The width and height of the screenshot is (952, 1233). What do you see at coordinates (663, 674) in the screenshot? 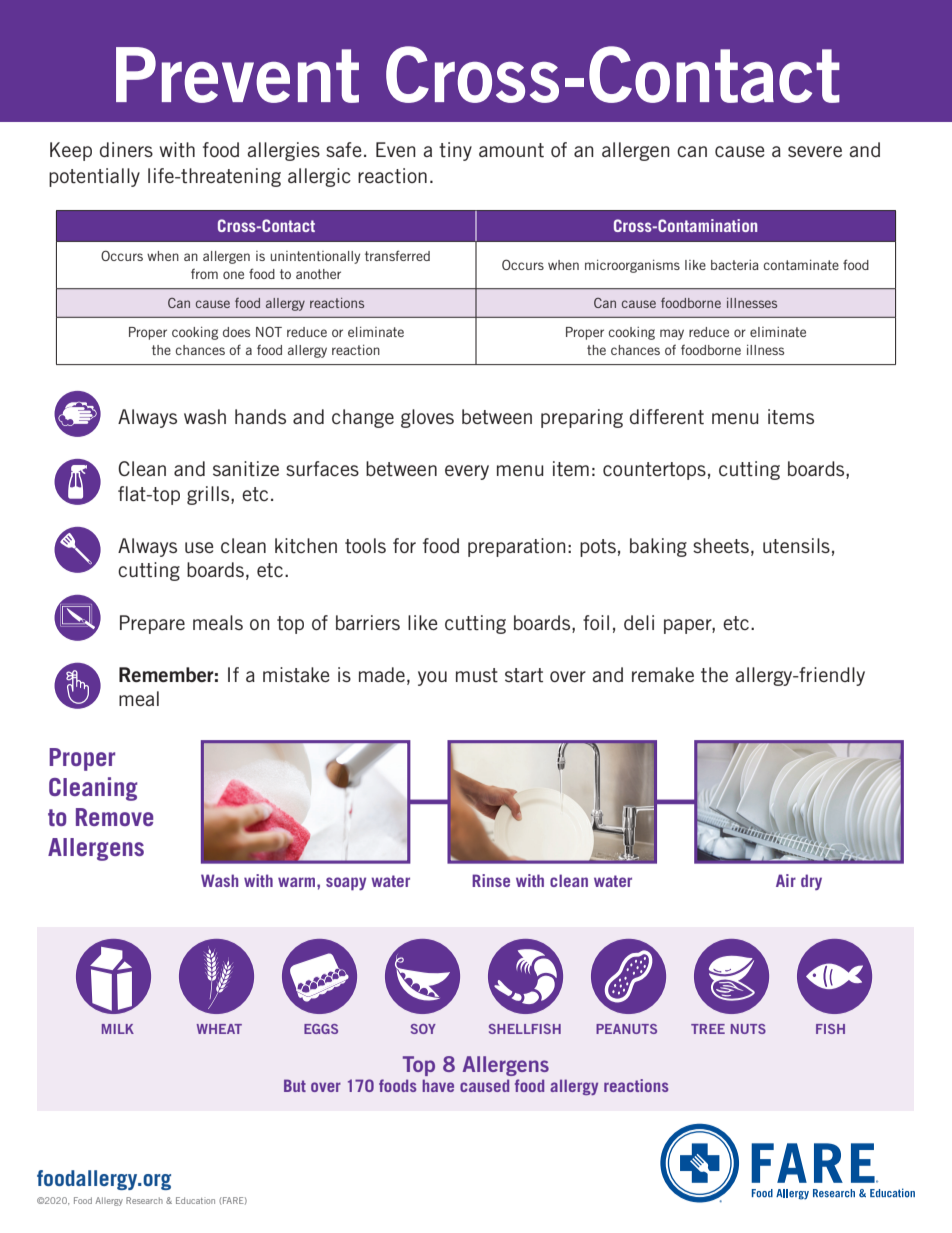
I see `remake` at bounding box center [663, 674].
